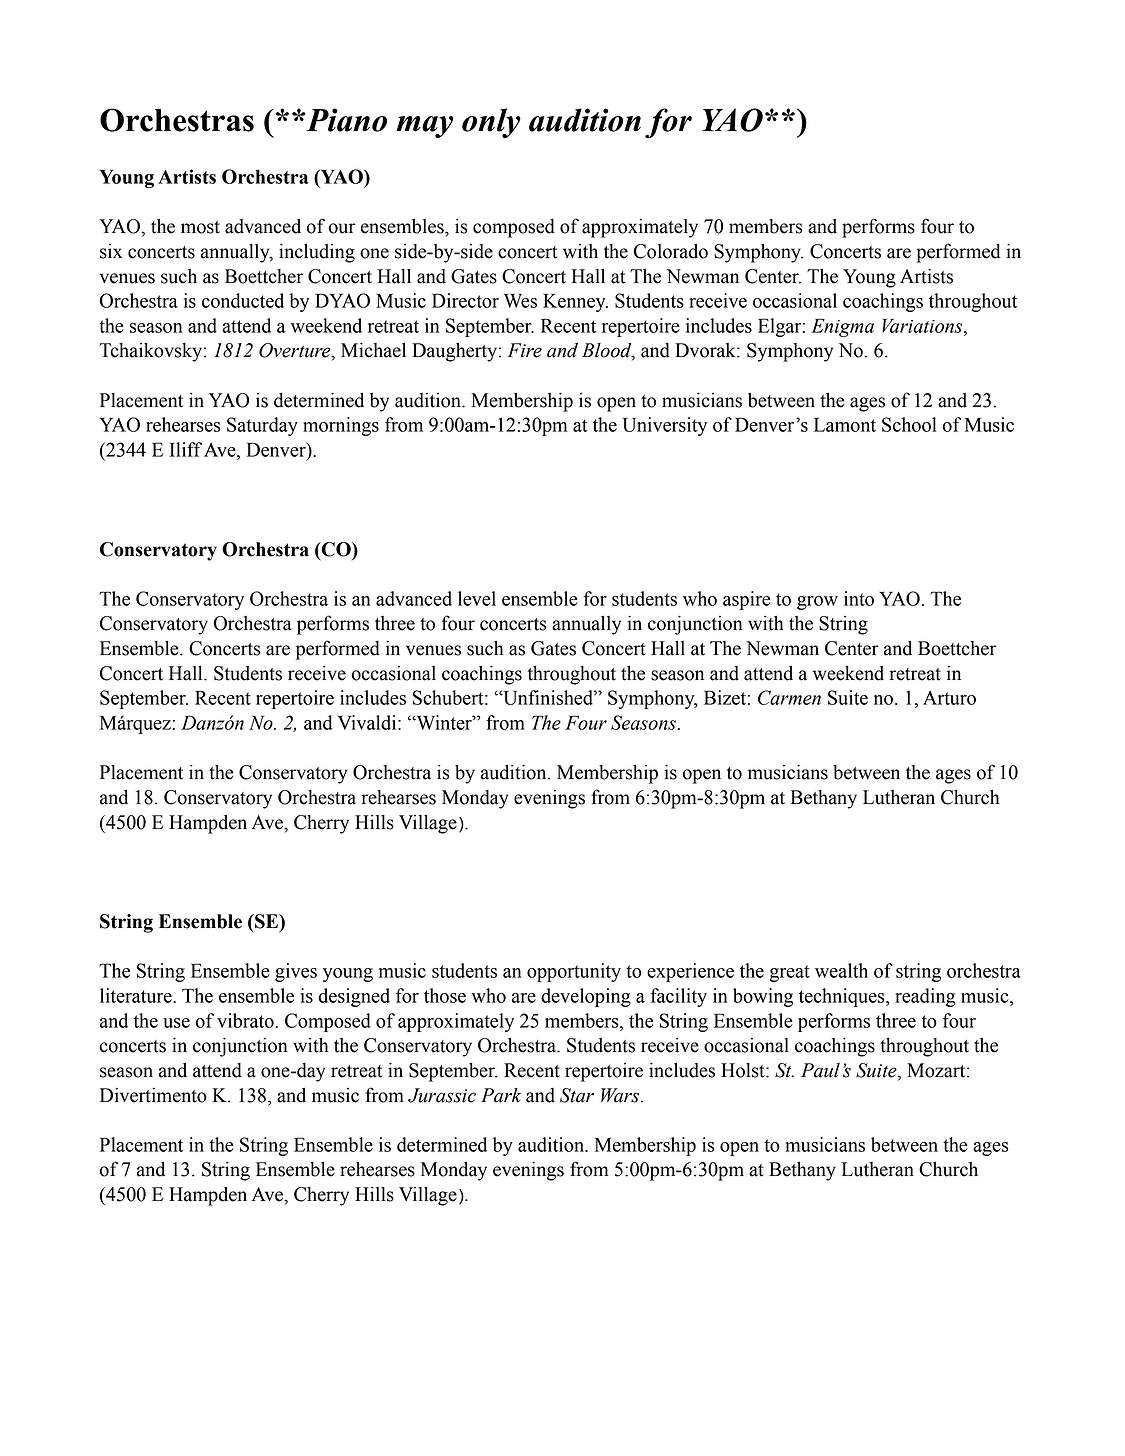 The image size is (1125, 1456). What do you see at coordinates (671, 251) in the screenshot?
I see `Colorado` at bounding box center [671, 251].
